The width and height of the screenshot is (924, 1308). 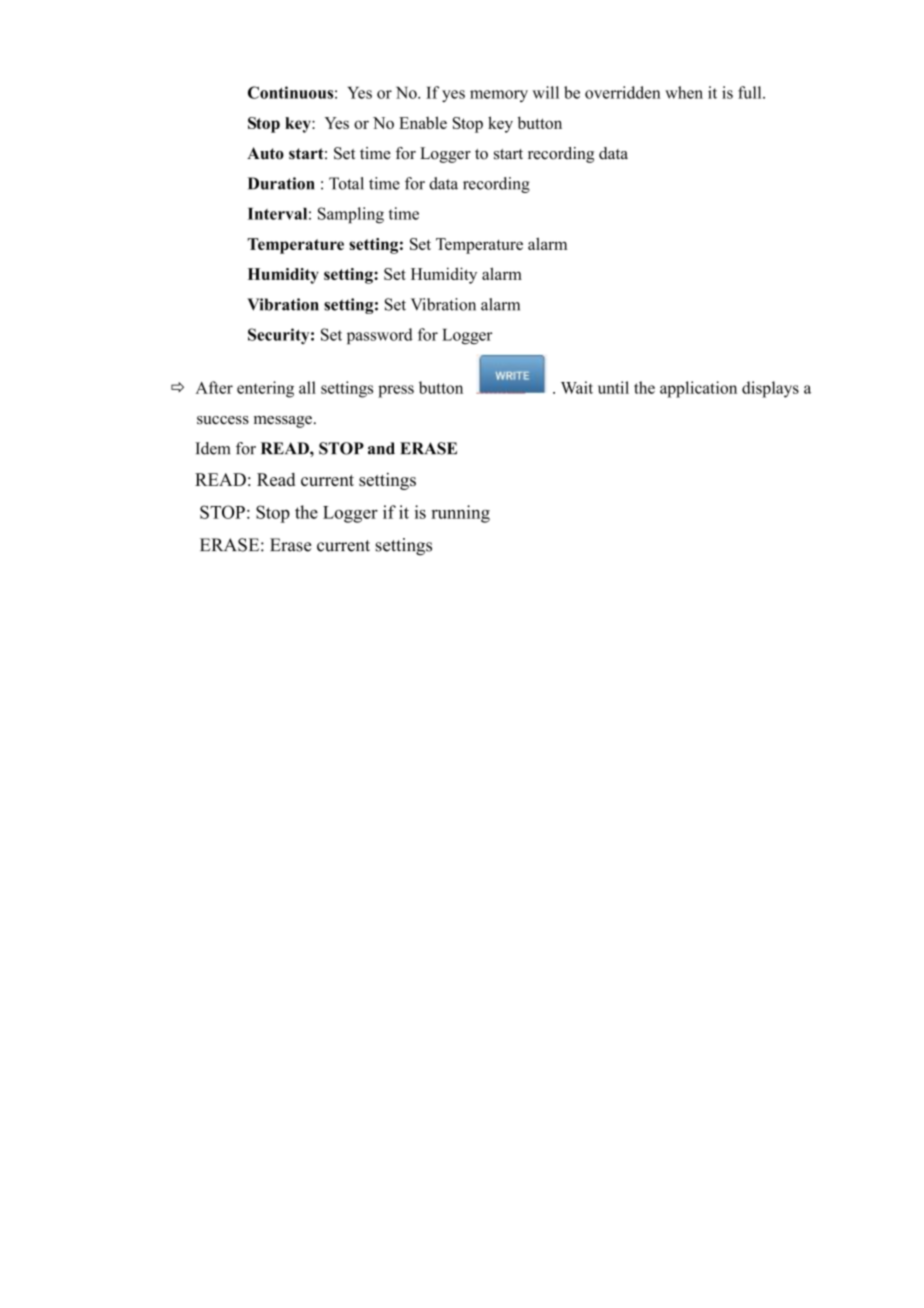 I want to click on when, so click(x=684, y=92).
